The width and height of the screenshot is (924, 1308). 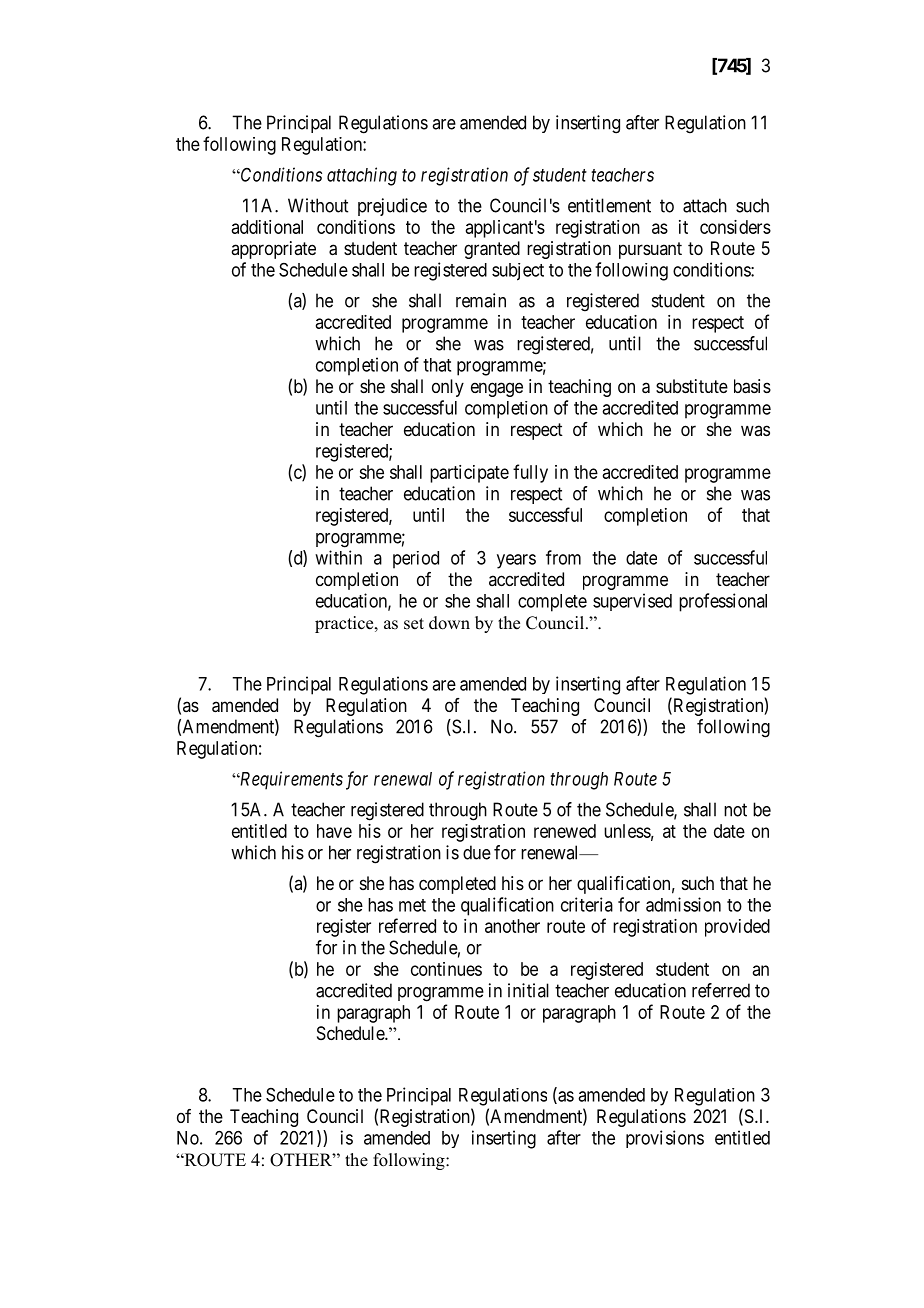 I want to click on granted, so click(x=492, y=250).
